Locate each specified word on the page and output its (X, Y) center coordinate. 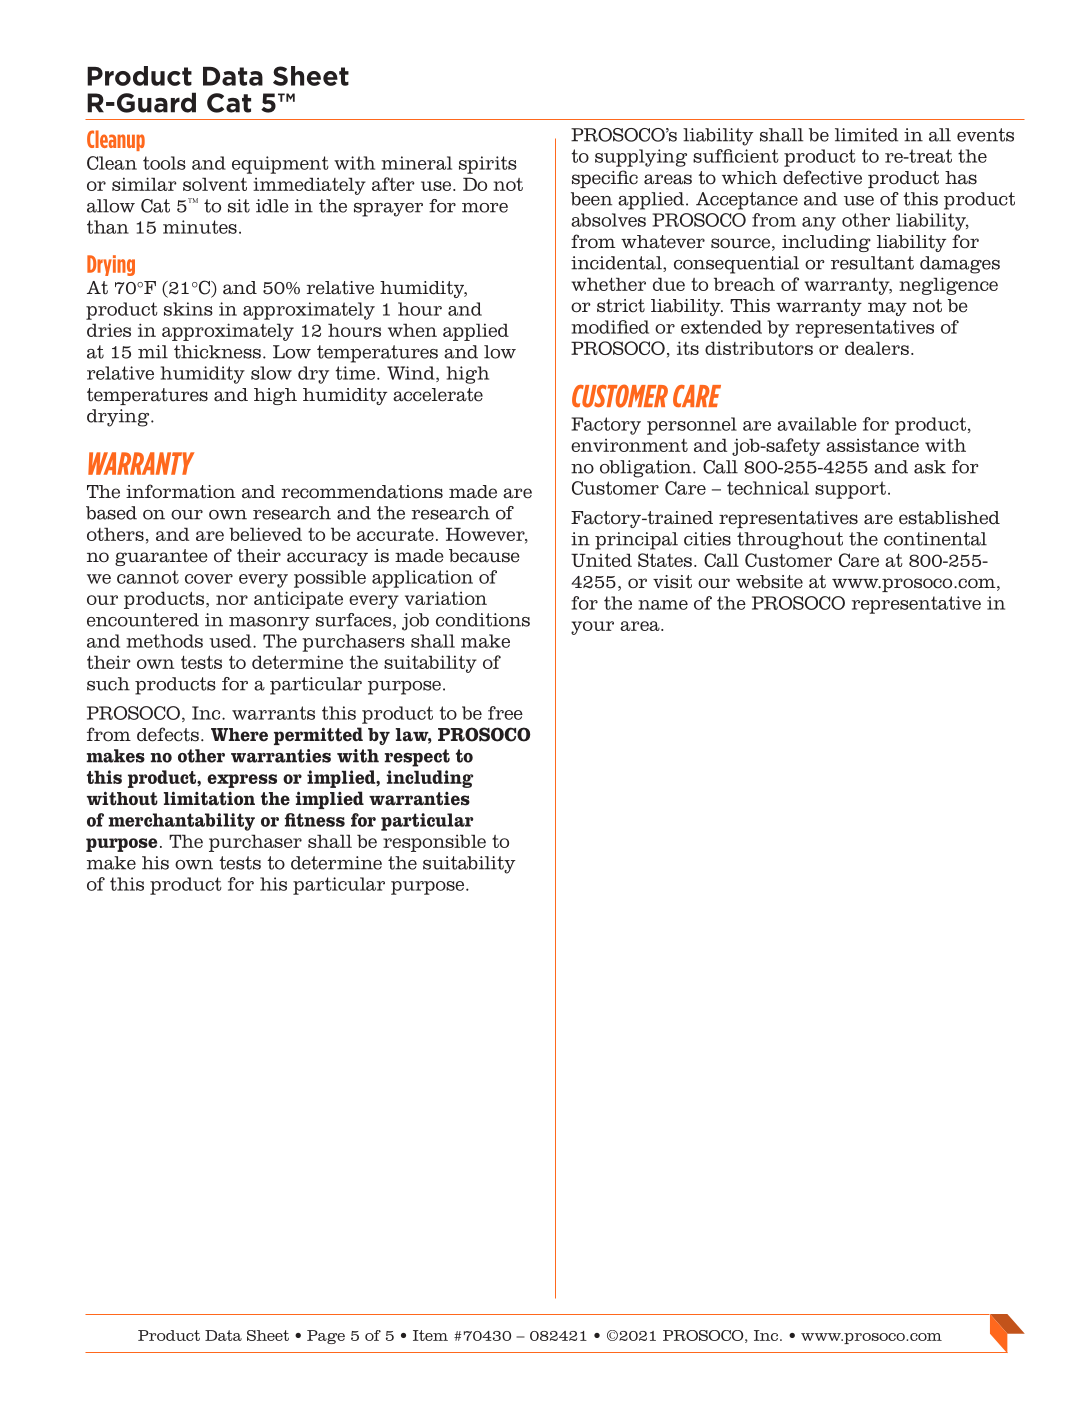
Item (430, 1335)
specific (605, 179)
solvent (215, 184)
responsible (434, 843)
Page (326, 1337)
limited (866, 135)
